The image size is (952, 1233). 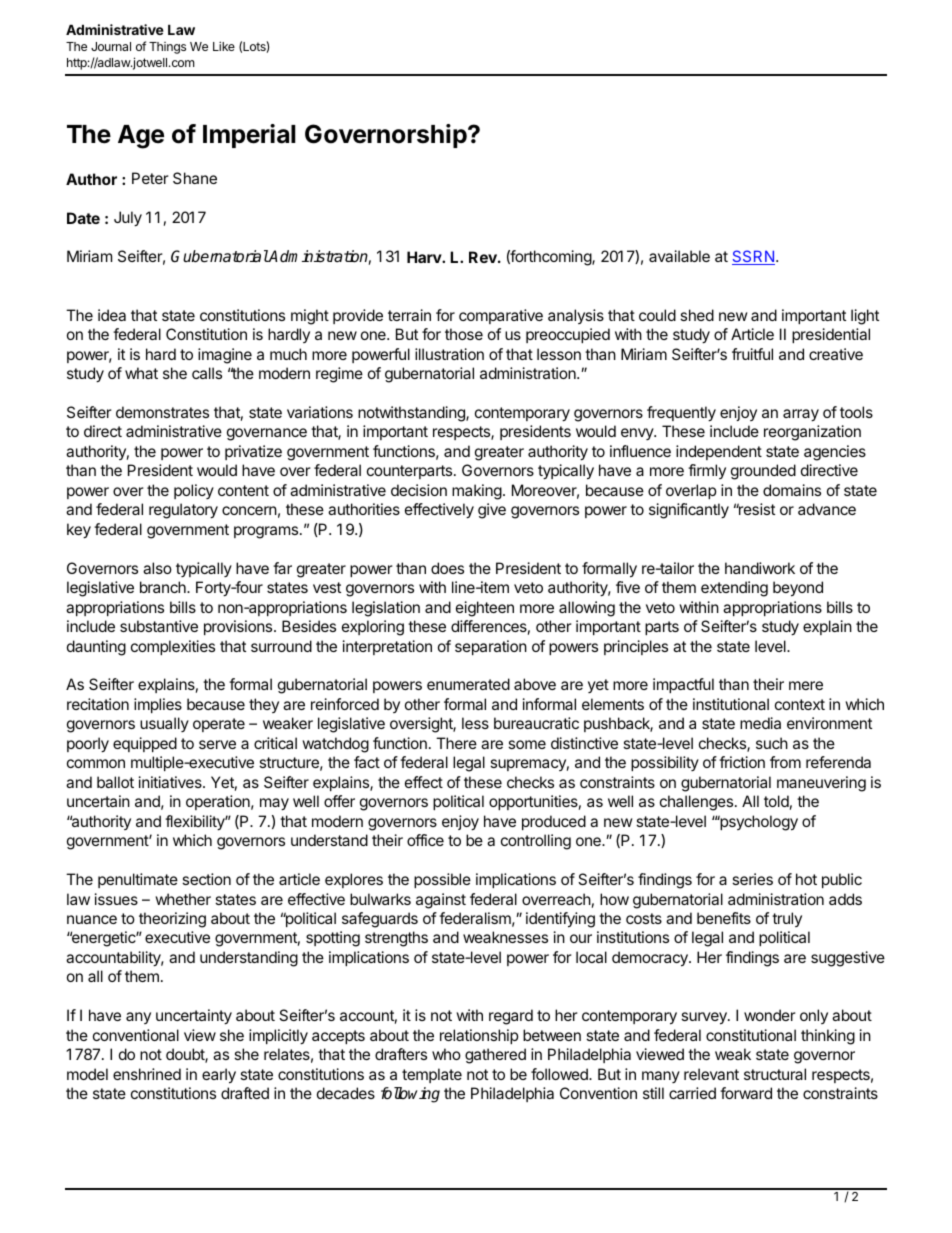 What do you see at coordinates (249, 136) in the image?
I see `Imperial` at bounding box center [249, 136].
